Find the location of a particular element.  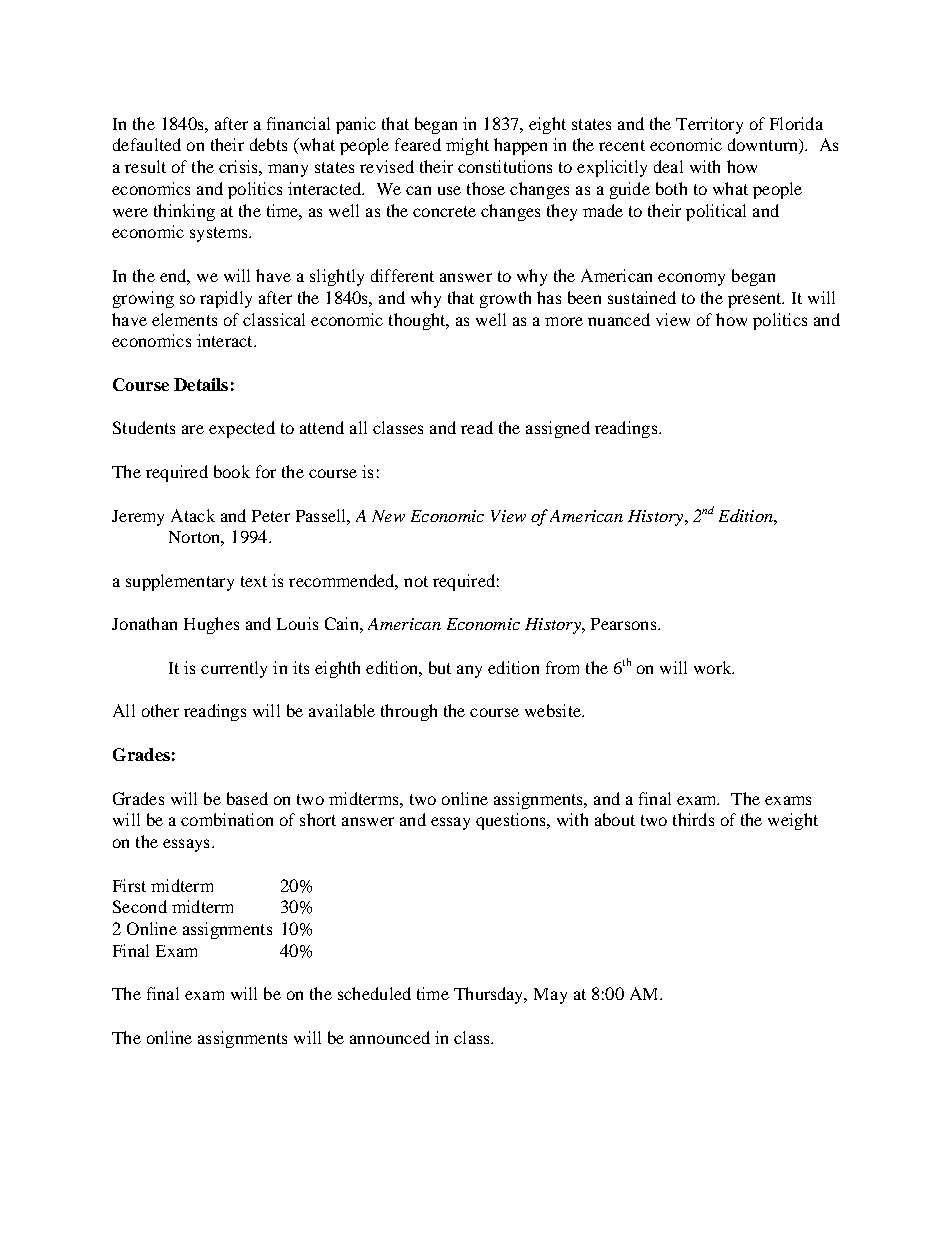

through is located at coordinates (409, 712).
